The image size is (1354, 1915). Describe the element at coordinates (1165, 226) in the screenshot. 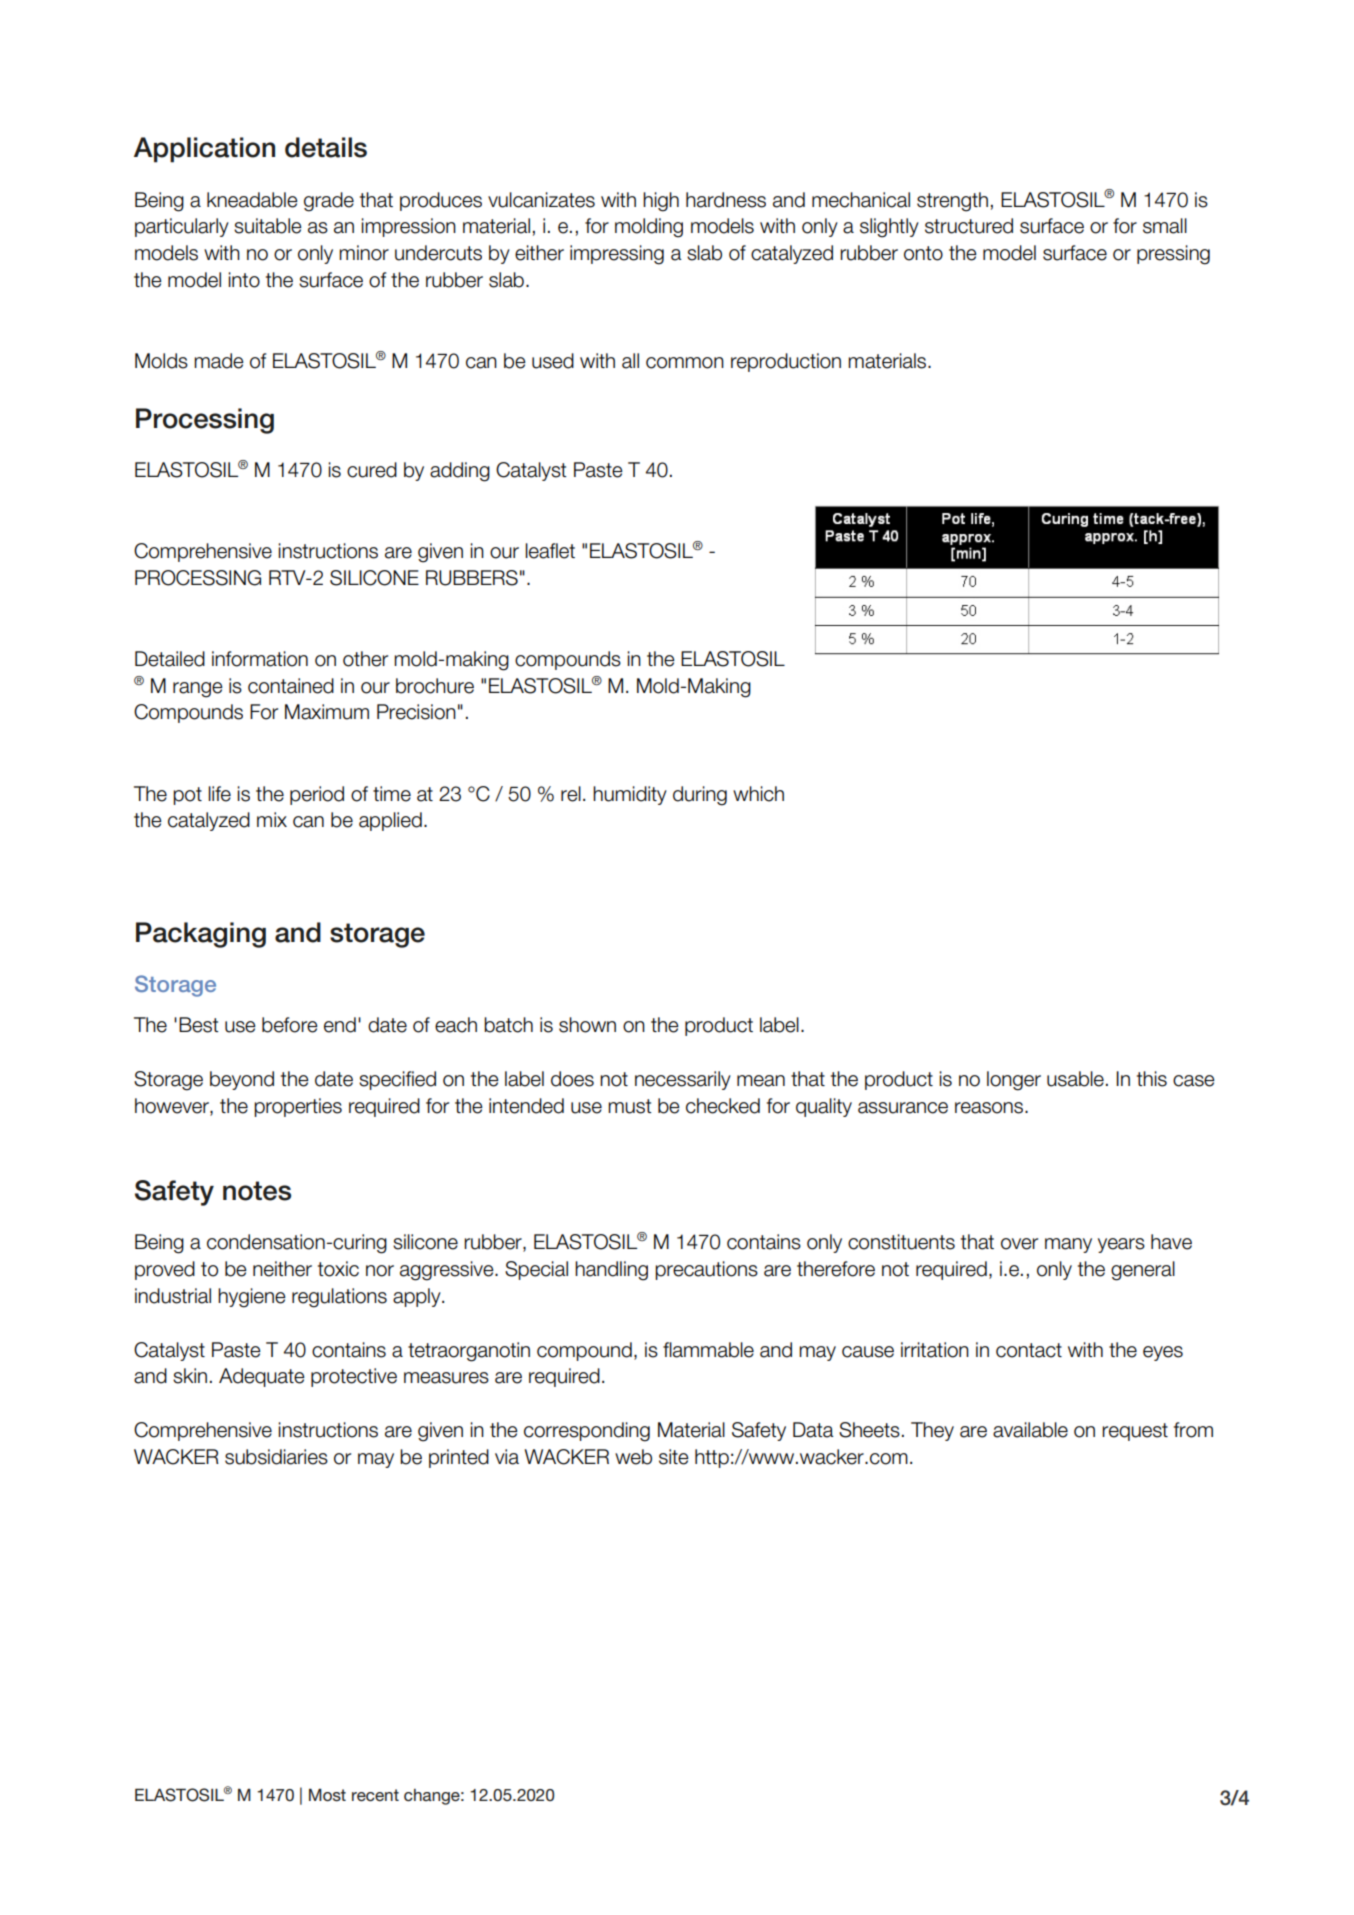

I see `small` at that location.
